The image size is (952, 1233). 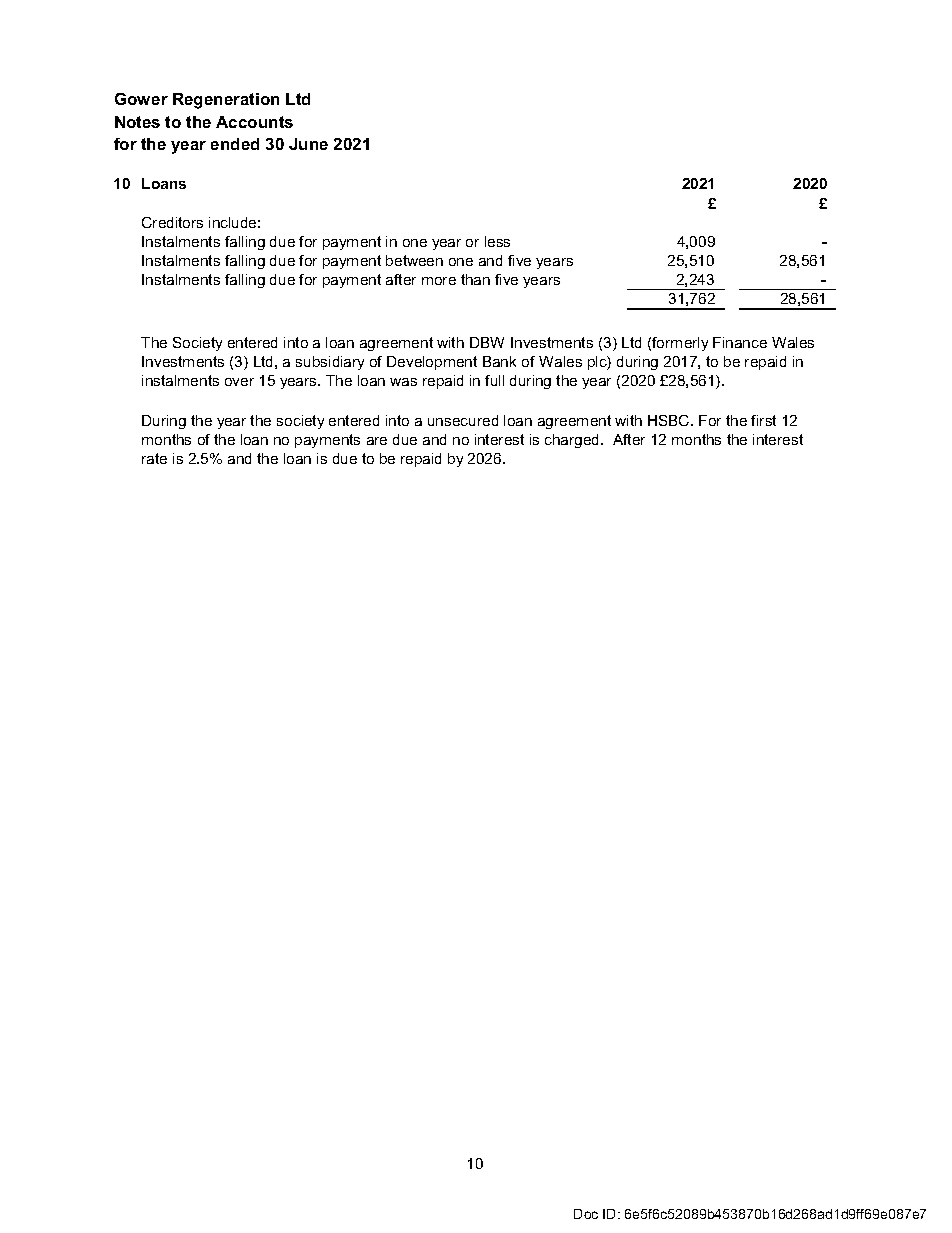 I want to click on Doc, so click(x=586, y=1214).
